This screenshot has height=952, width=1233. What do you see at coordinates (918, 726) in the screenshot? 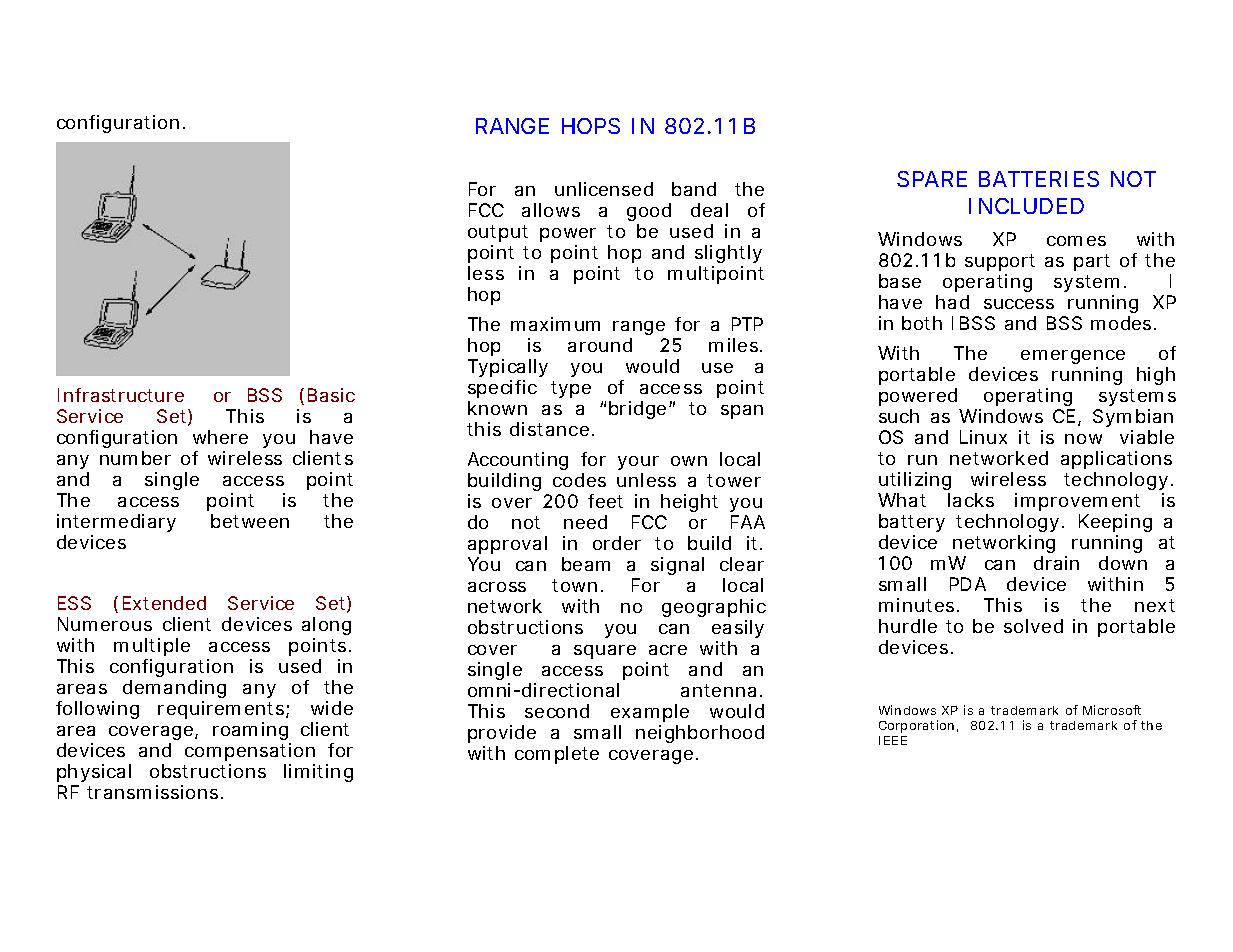
I see `Corporation` at bounding box center [918, 726].
